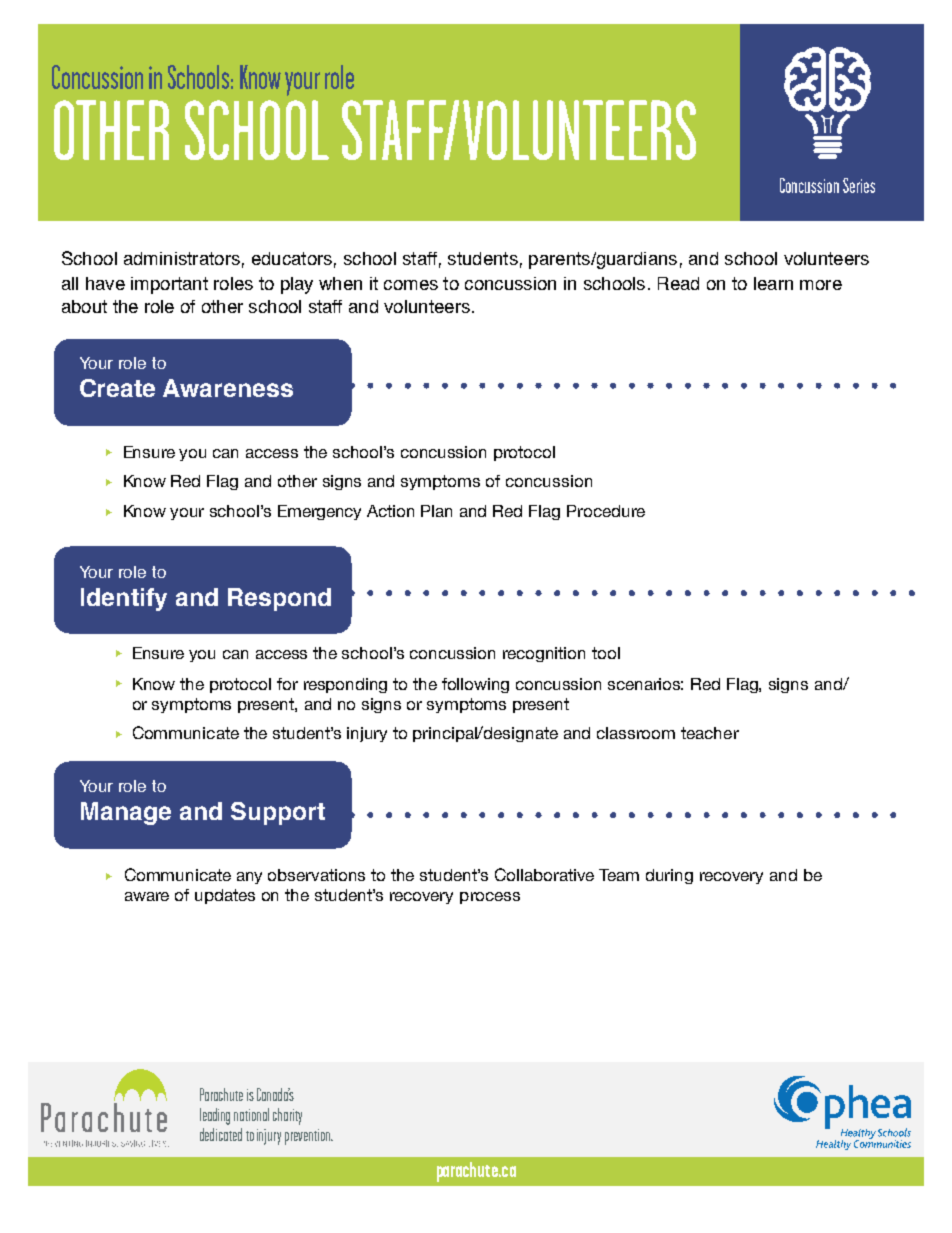  What do you see at coordinates (225, 896) in the screenshot?
I see `updates` at bounding box center [225, 896].
